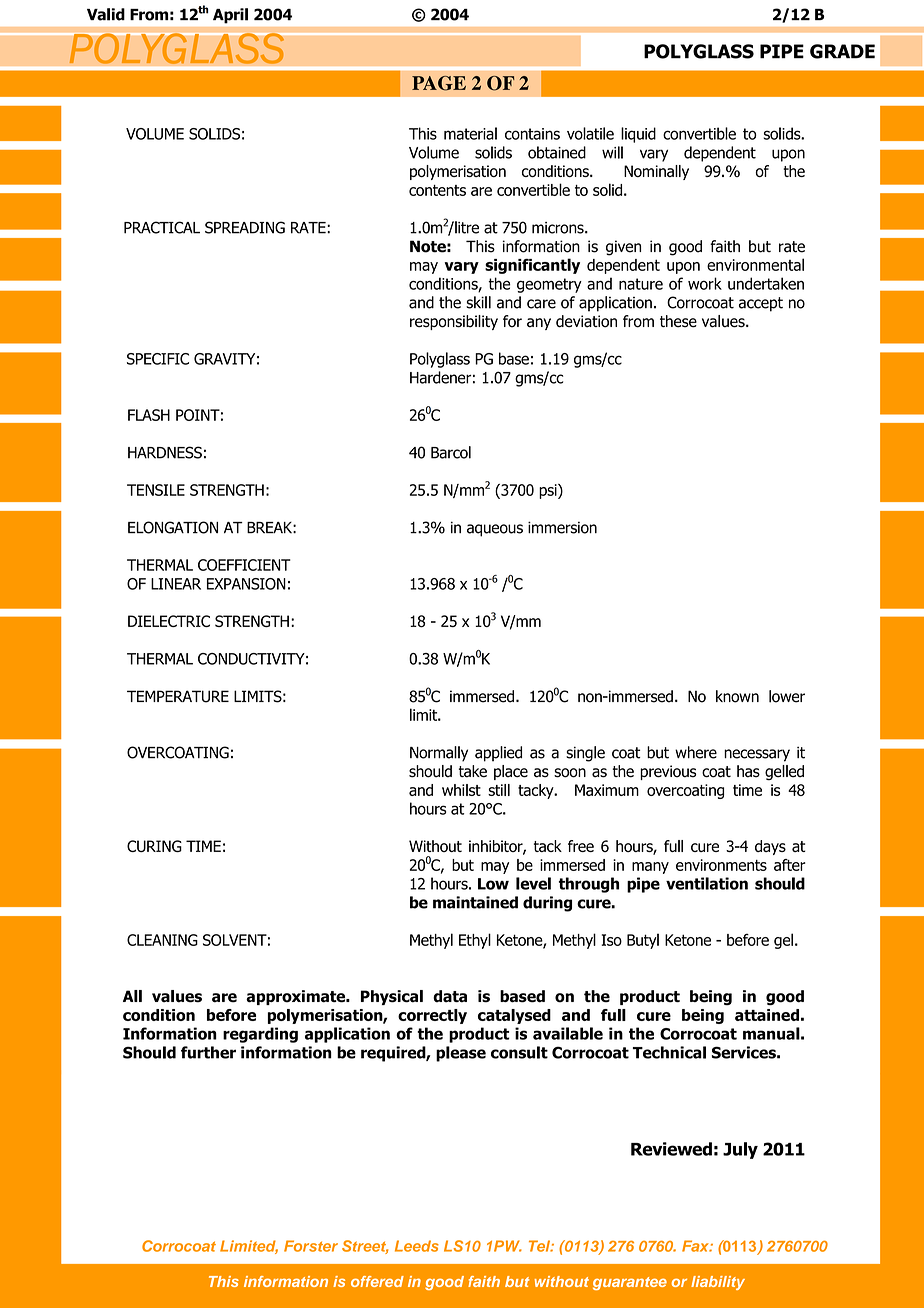 Image resolution: width=924 pixels, height=1308 pixels. I want to click on PAGE, so click(439, 83).
